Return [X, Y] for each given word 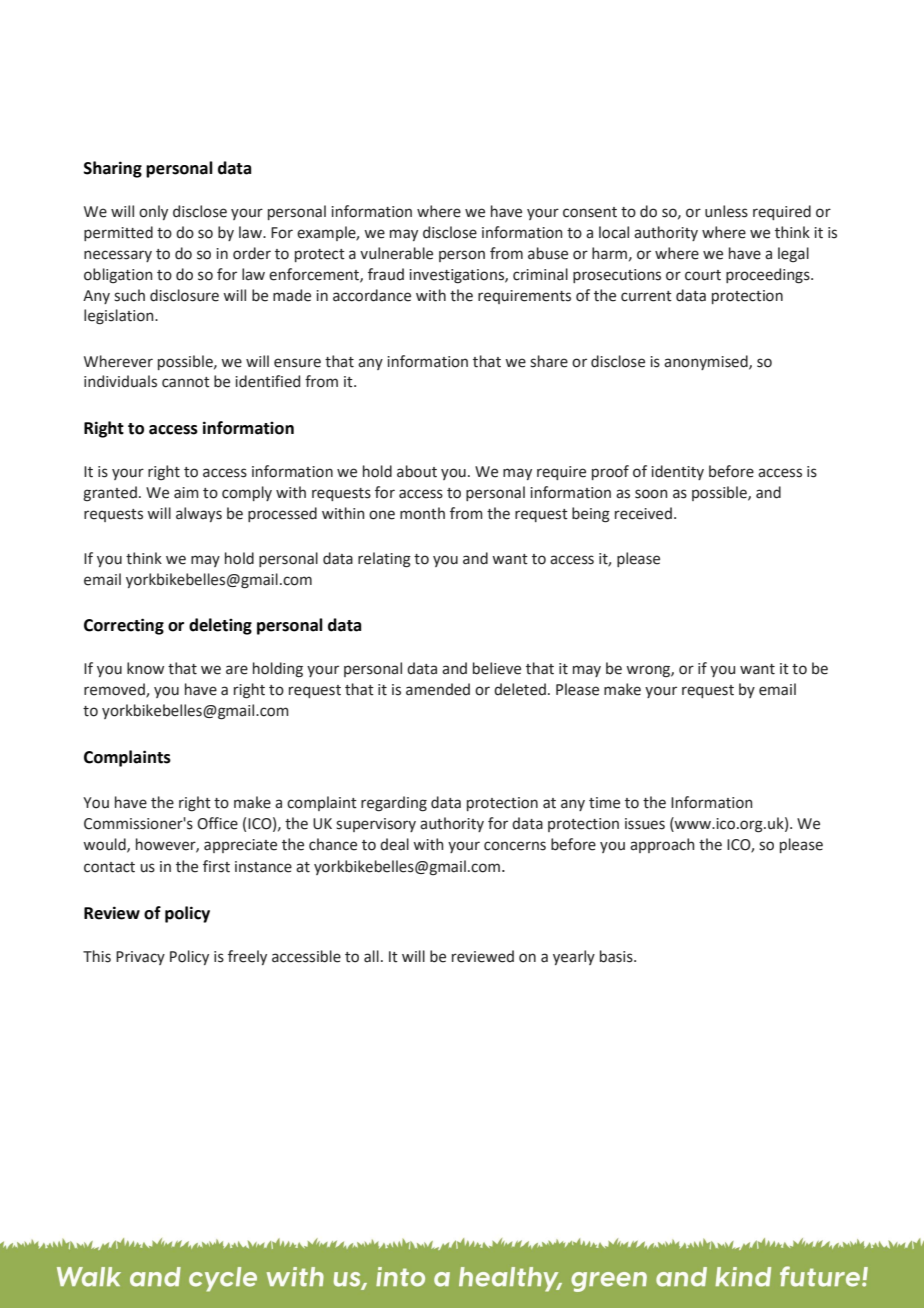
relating [384, 560]
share [549, 361]
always [199, 514]
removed [115, 690]
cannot [186, 382]
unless [726, 211]
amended [438, 689]
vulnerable [396, 253]
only [153, 212]
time [604, 803]
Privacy [140, 958]
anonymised [707, 362]
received [643, 513]
